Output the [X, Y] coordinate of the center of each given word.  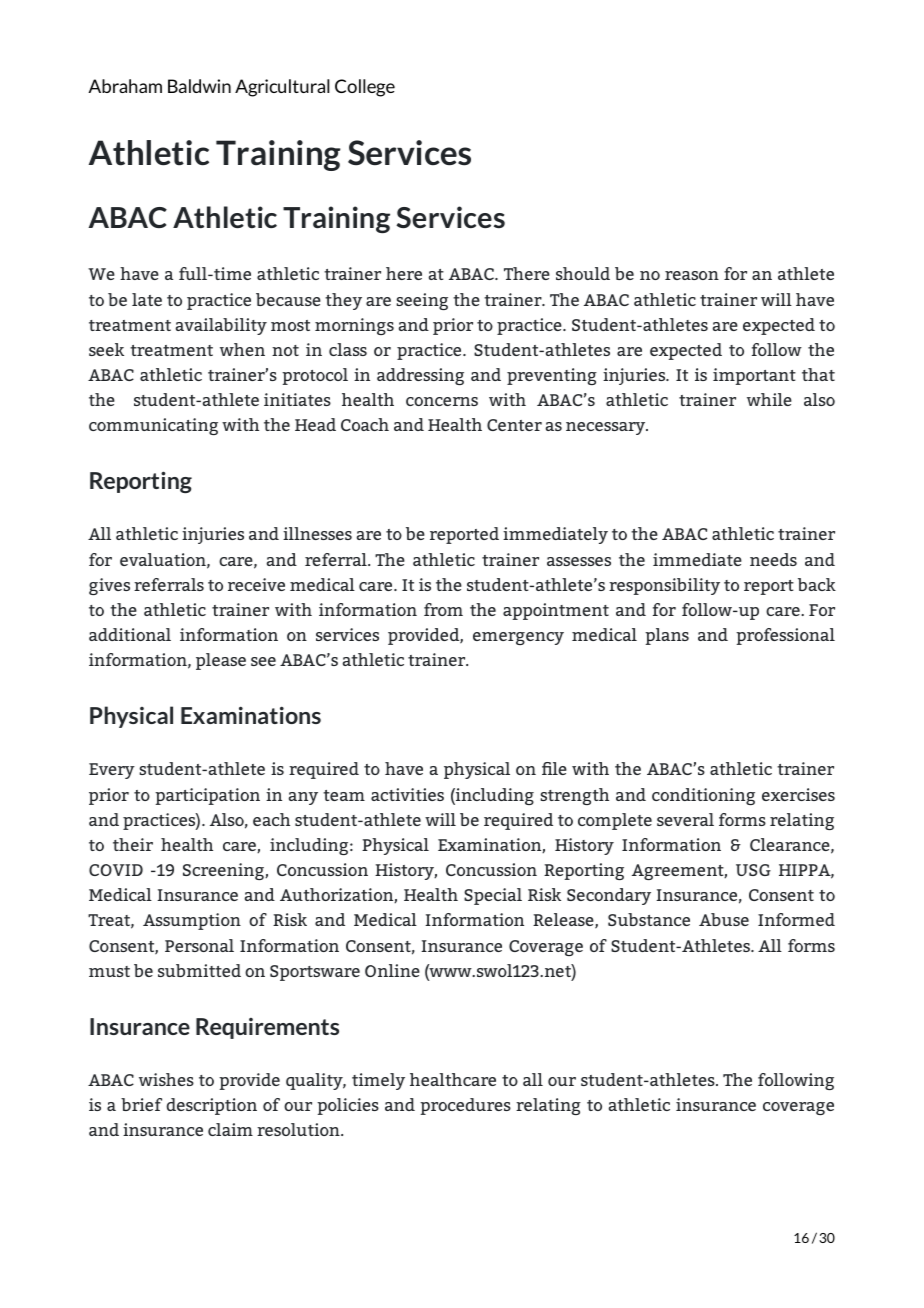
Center [514, 425]
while [769, 399]
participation [207, 796]
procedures [465, 1106]
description [211, 1106]
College [365, 88]
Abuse [724, 919]
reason [692, 275]
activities [407, 794]
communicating [153, 426]
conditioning [703, 796]
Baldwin [199, 86]
